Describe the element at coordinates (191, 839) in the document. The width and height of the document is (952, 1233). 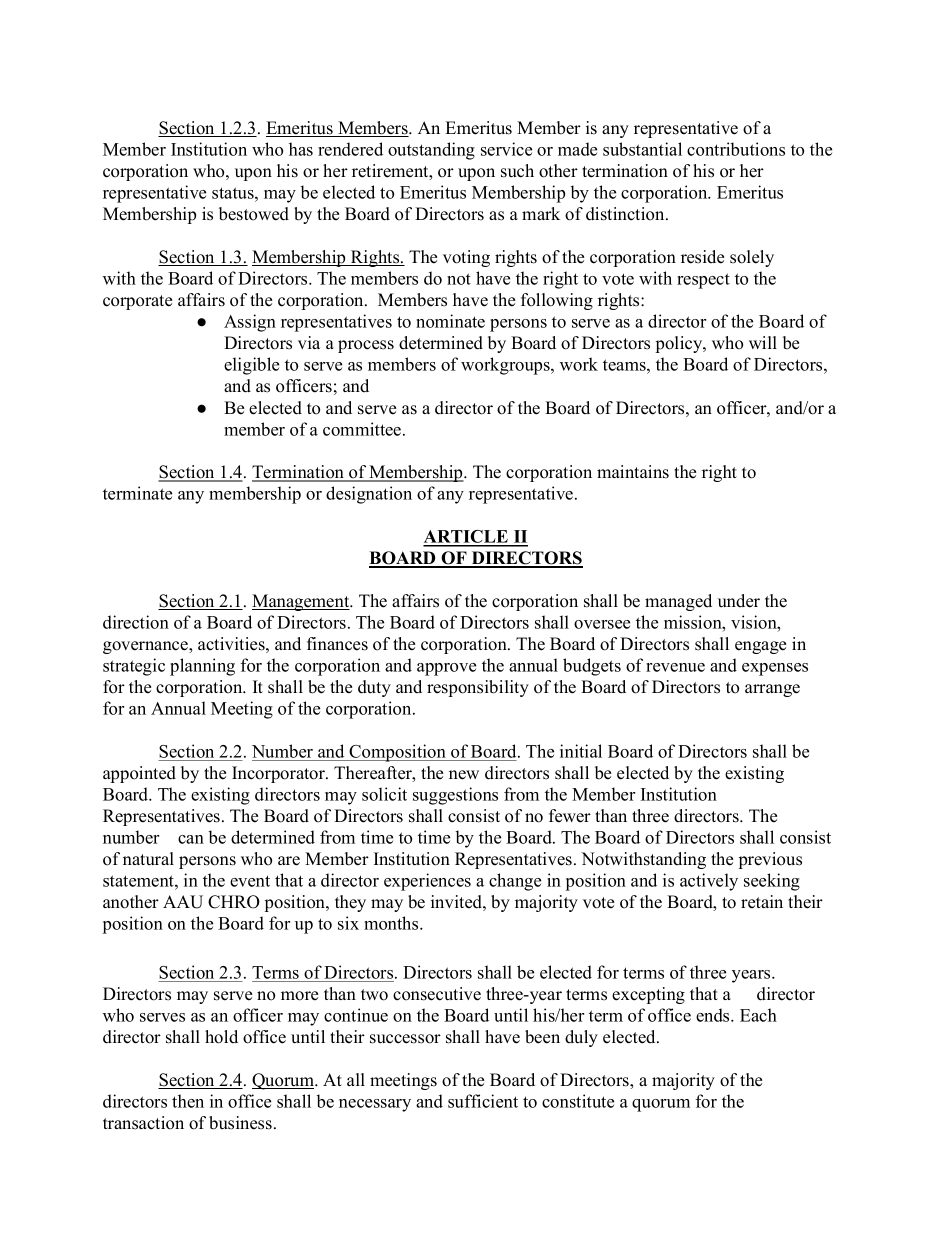
I see `can` at that location.
